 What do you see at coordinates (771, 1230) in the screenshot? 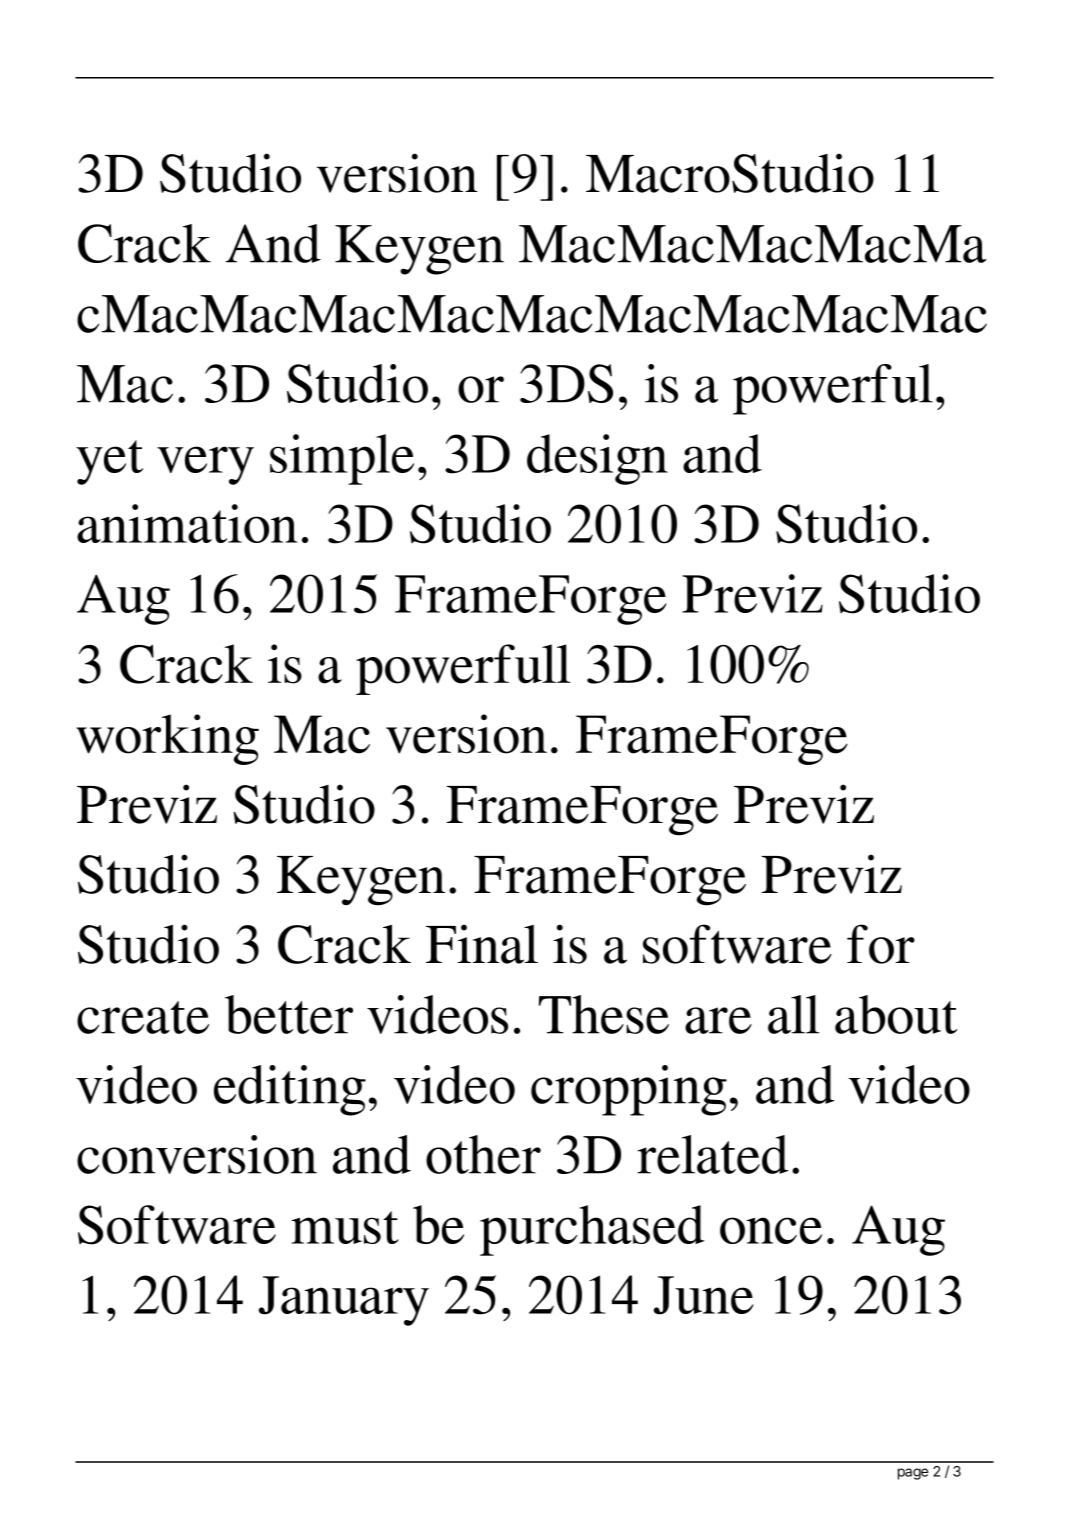
I see `once` at bounding box center [771, 1230].
